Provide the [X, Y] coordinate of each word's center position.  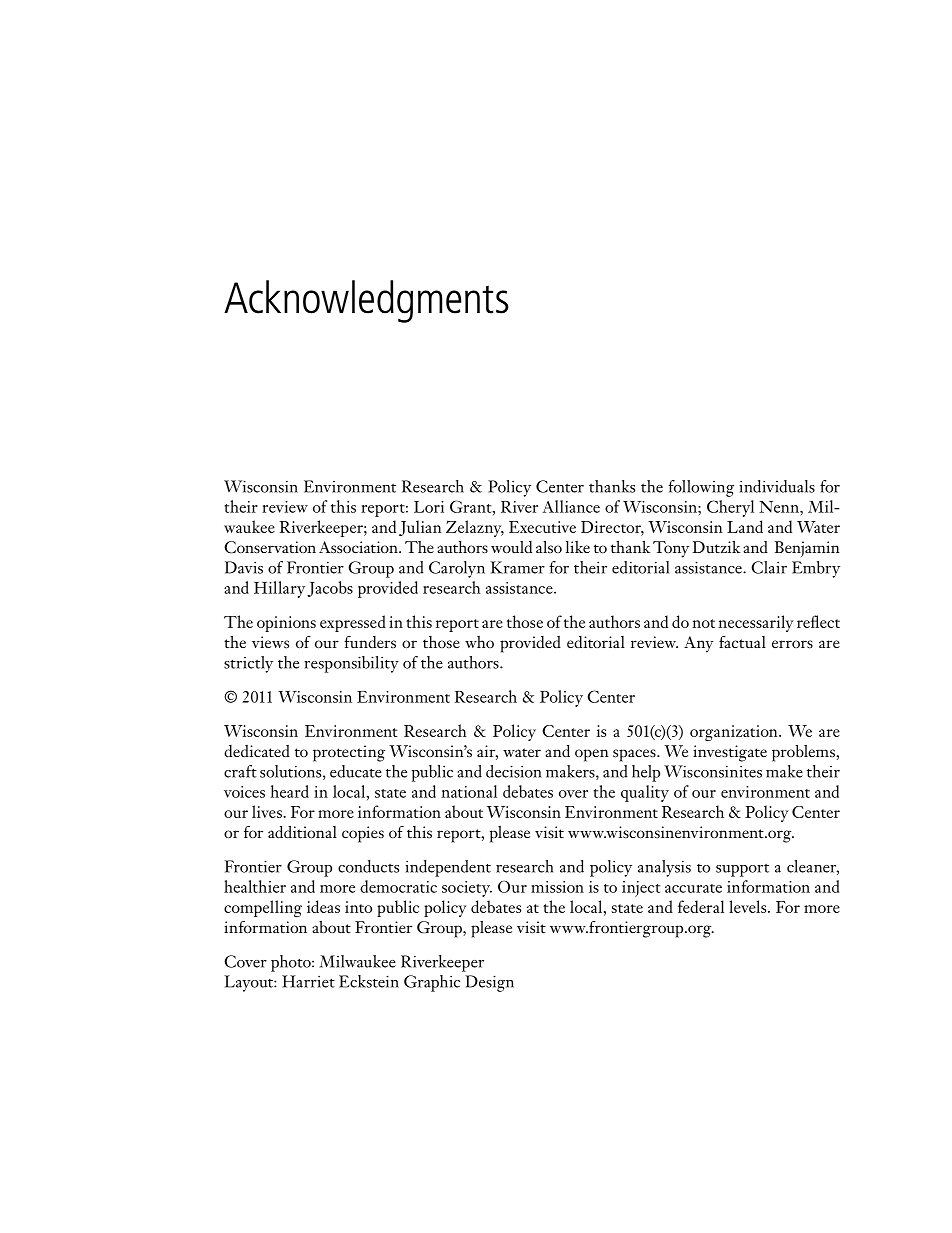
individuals [777, 486]
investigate [730, 753]
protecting [349, 753]
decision [513, 771]
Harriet [308, 981]
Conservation [270, 547]
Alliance [571, 506]
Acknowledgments [366, 301]
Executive [542, 527]
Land [745, 526]
